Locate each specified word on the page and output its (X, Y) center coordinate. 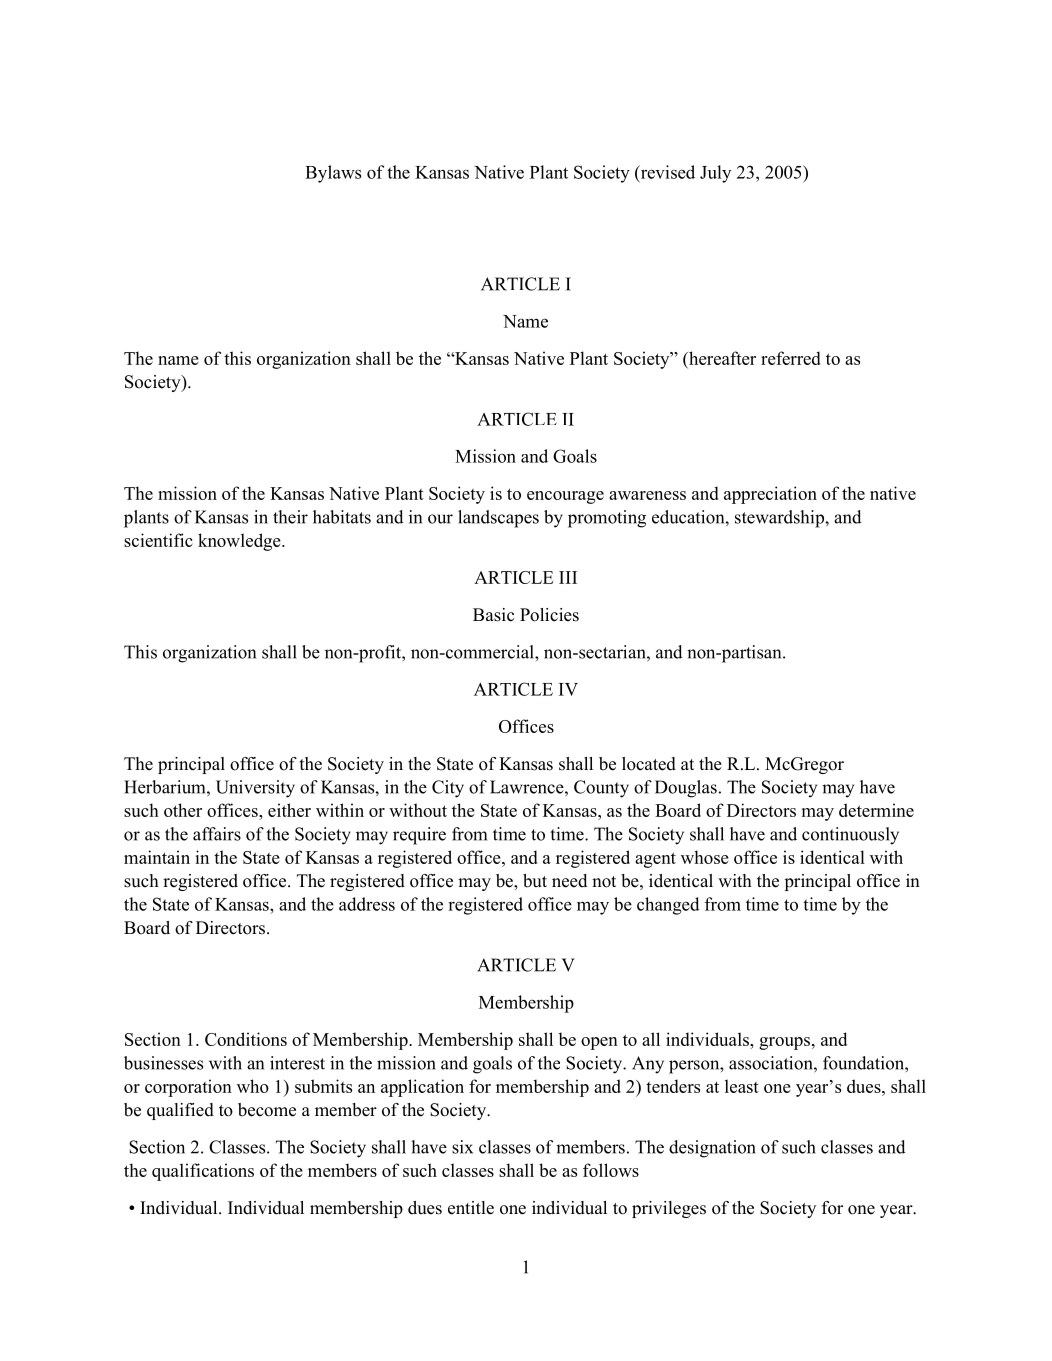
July (715, 174)
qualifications (203, 1172)
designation (712, 1149)
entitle (471, 1208)
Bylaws (333, 174)
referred (791, 358)
